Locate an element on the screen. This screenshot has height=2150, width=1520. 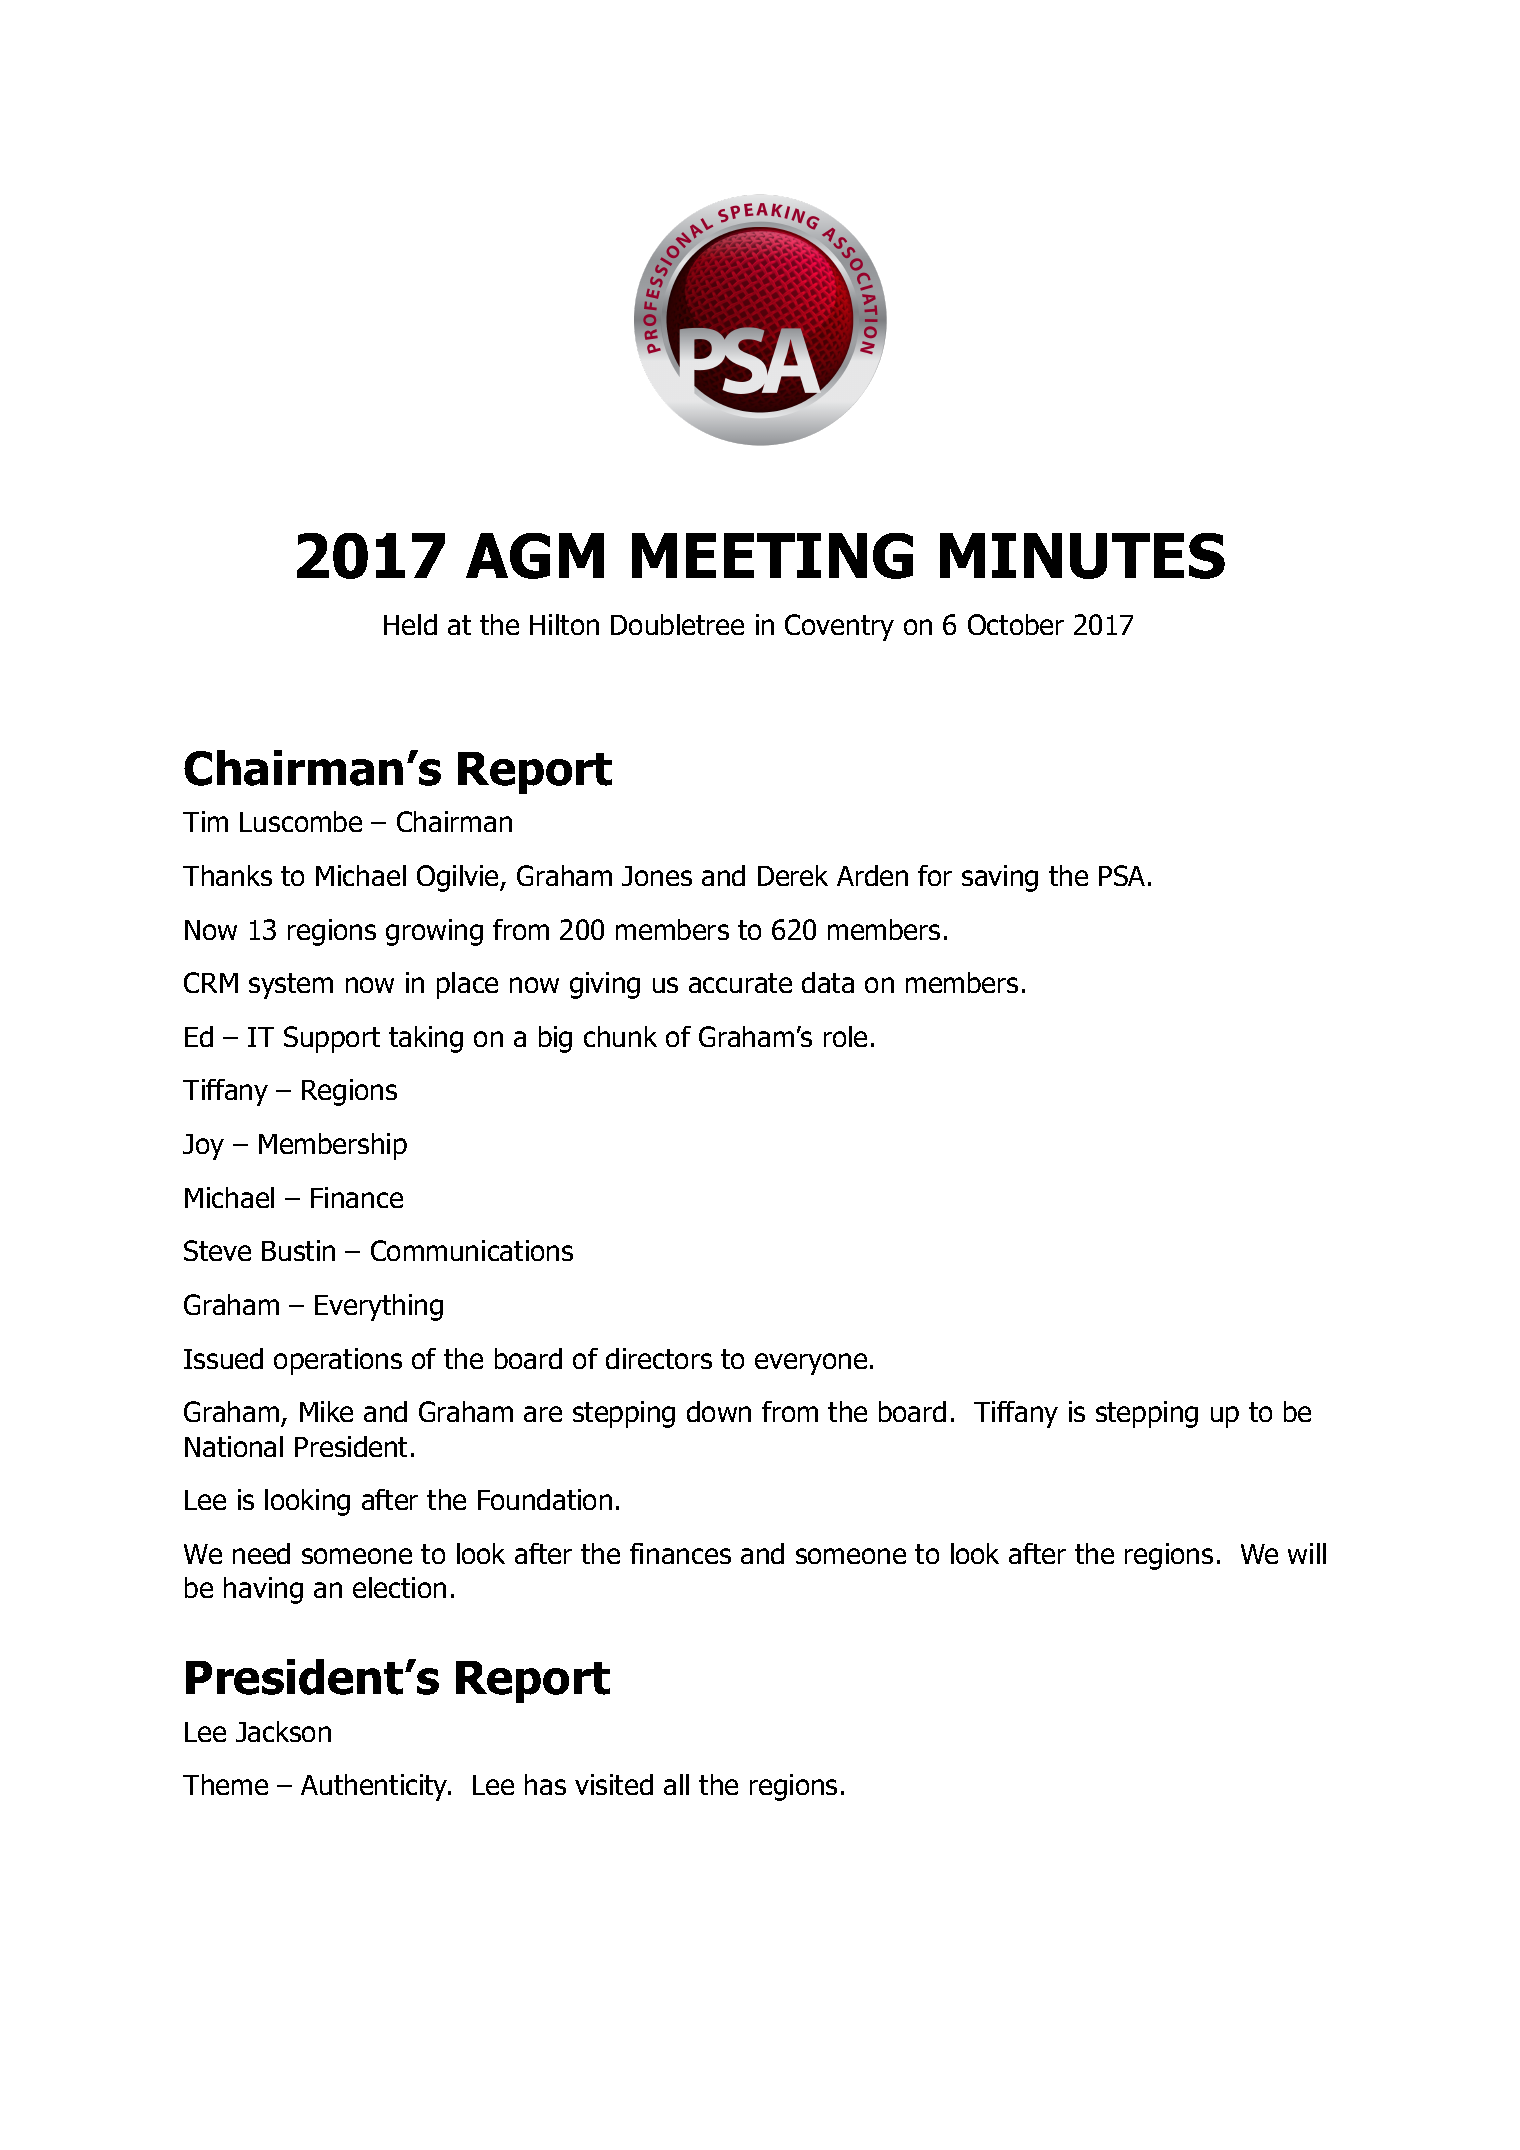
MEETING is located at coordinates (772, 556).
